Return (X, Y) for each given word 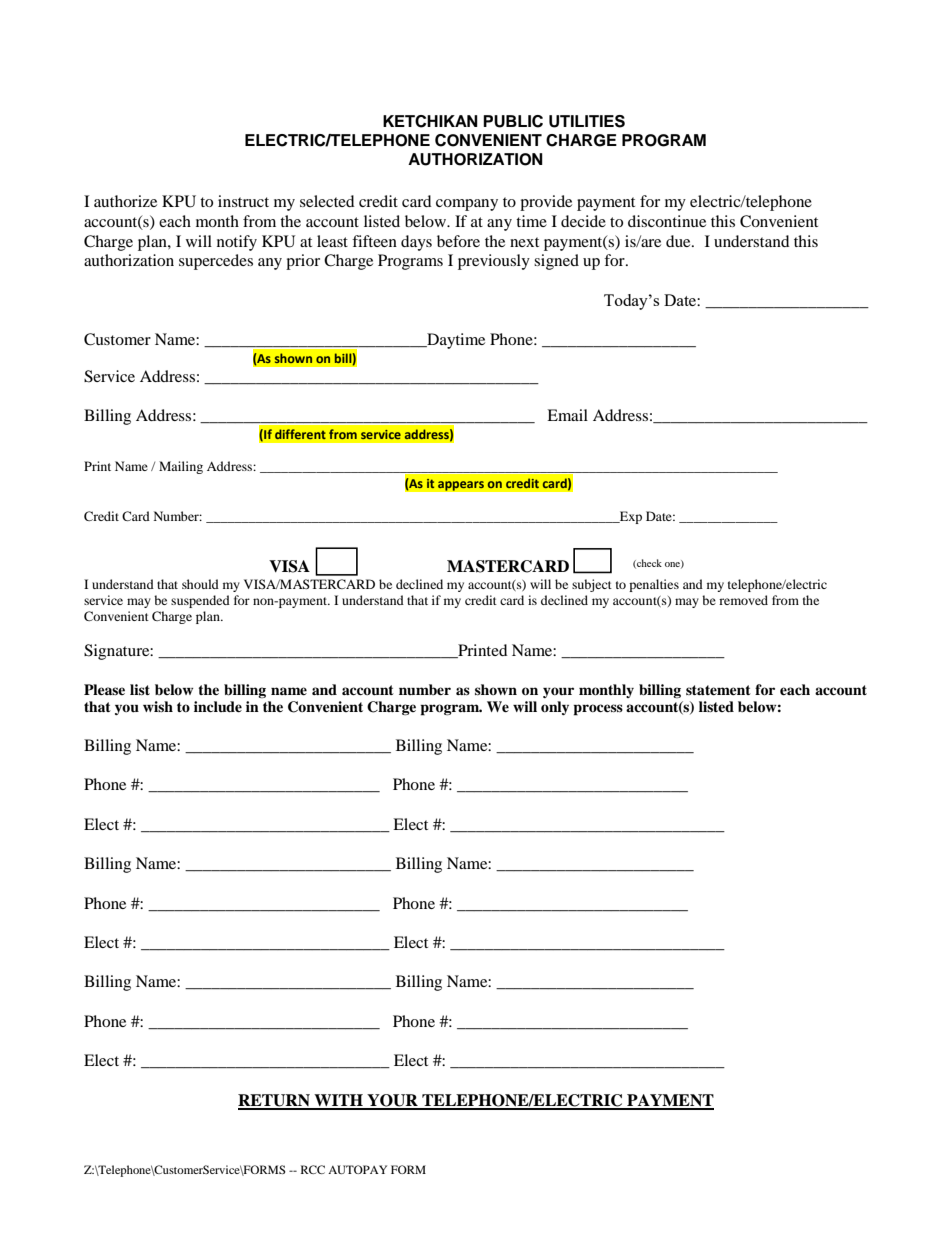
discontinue (667, 221)
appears (460, 486)
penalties (654, 585)
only (555, 708)
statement (718, 690)
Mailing (181, 467)
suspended (200, 601)
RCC (313, 1169)
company (467, 205)
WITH (338, 1101)
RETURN (275, 1101)
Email (567, 415)
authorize (125, 201)
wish (158, 706)
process (598, 710)
